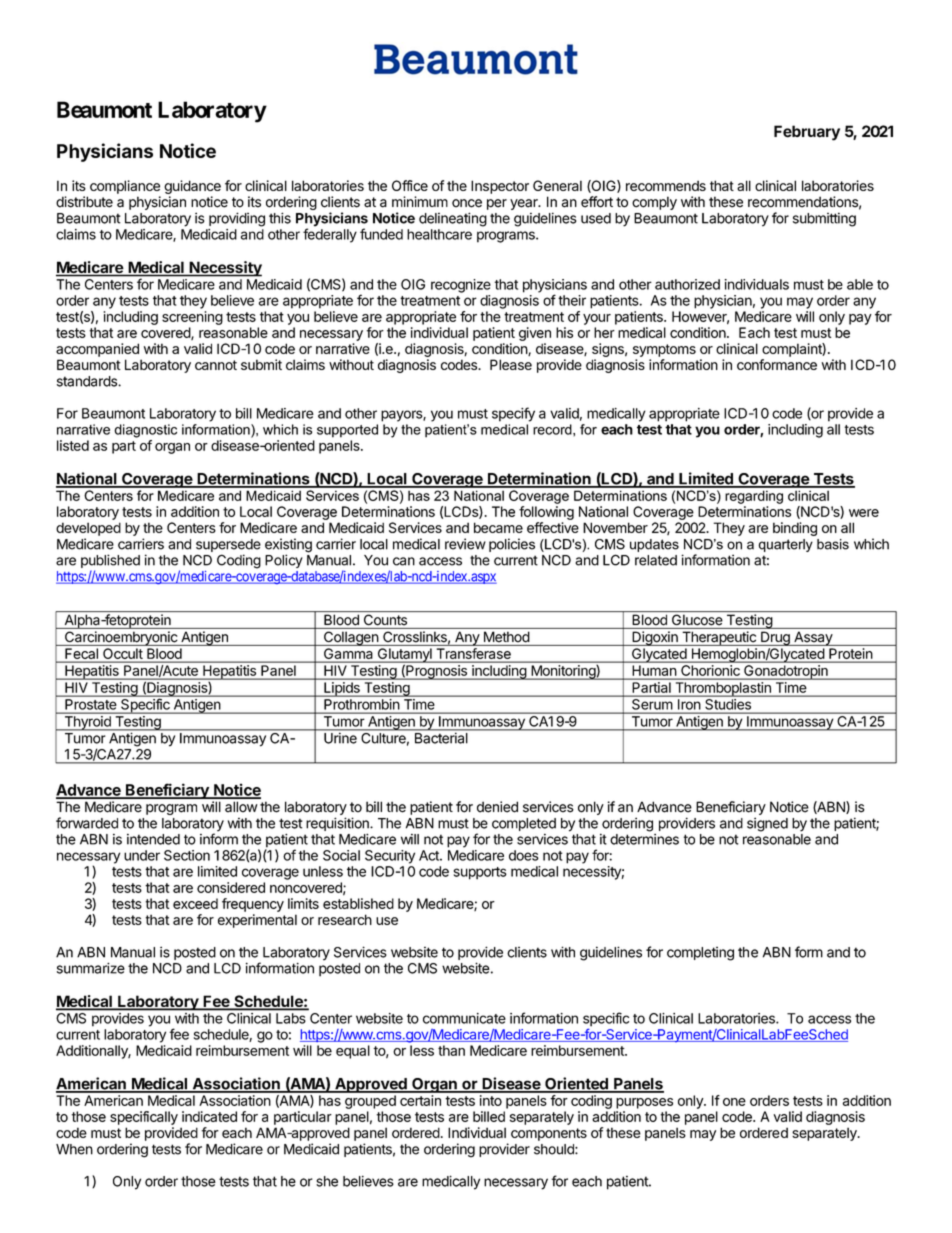 The height and width of the screenshot is (1233, 952). What do you see at coordinates (549, 1134) in the screenshot?
I see `components` at bounding box center [549, 1134].
